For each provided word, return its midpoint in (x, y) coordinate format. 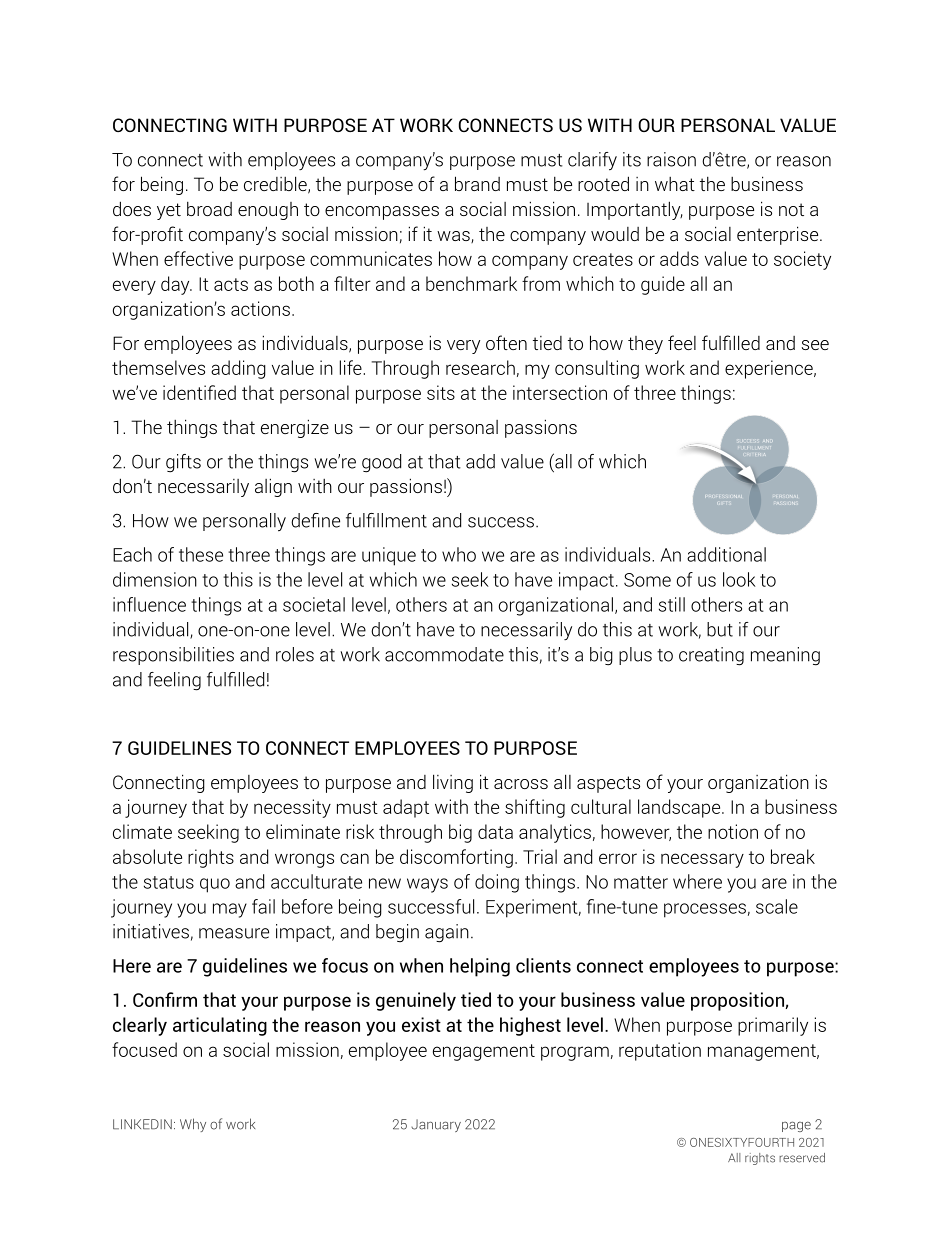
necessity (292, 808)
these (201, 554)
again (447, 933)
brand (477, 183)
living (453, 783)
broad (209, 209)
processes (705, 910)
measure (234, 933)
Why (193, 1125)
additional (726, 554)
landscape (680, 808)
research (480, 367)
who (459, 554)
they (645, 345)
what (675, 184)
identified (199, 392)
